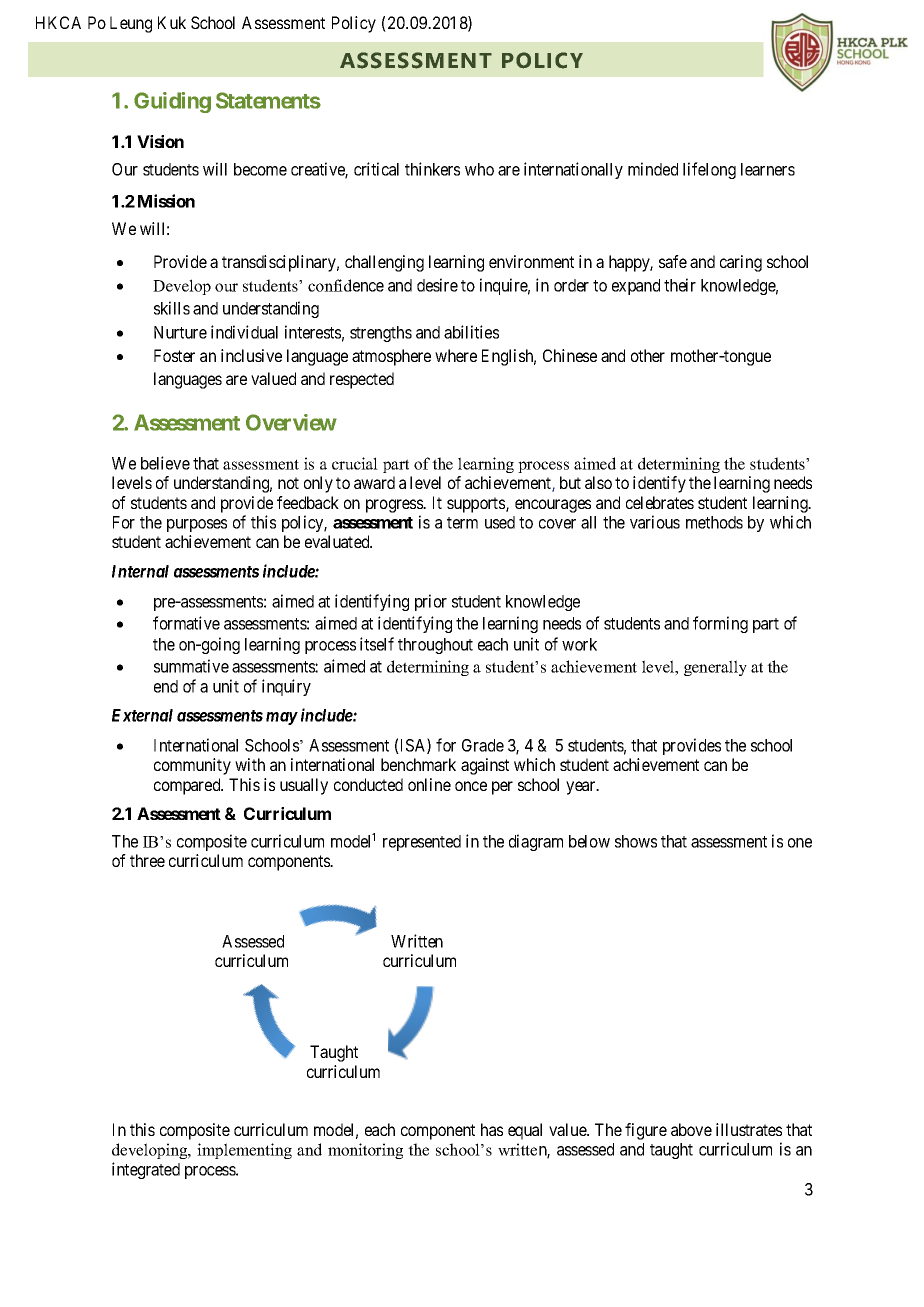 The width and height of the page is (924, 1307). I want to click on their, so click(680, 285).
